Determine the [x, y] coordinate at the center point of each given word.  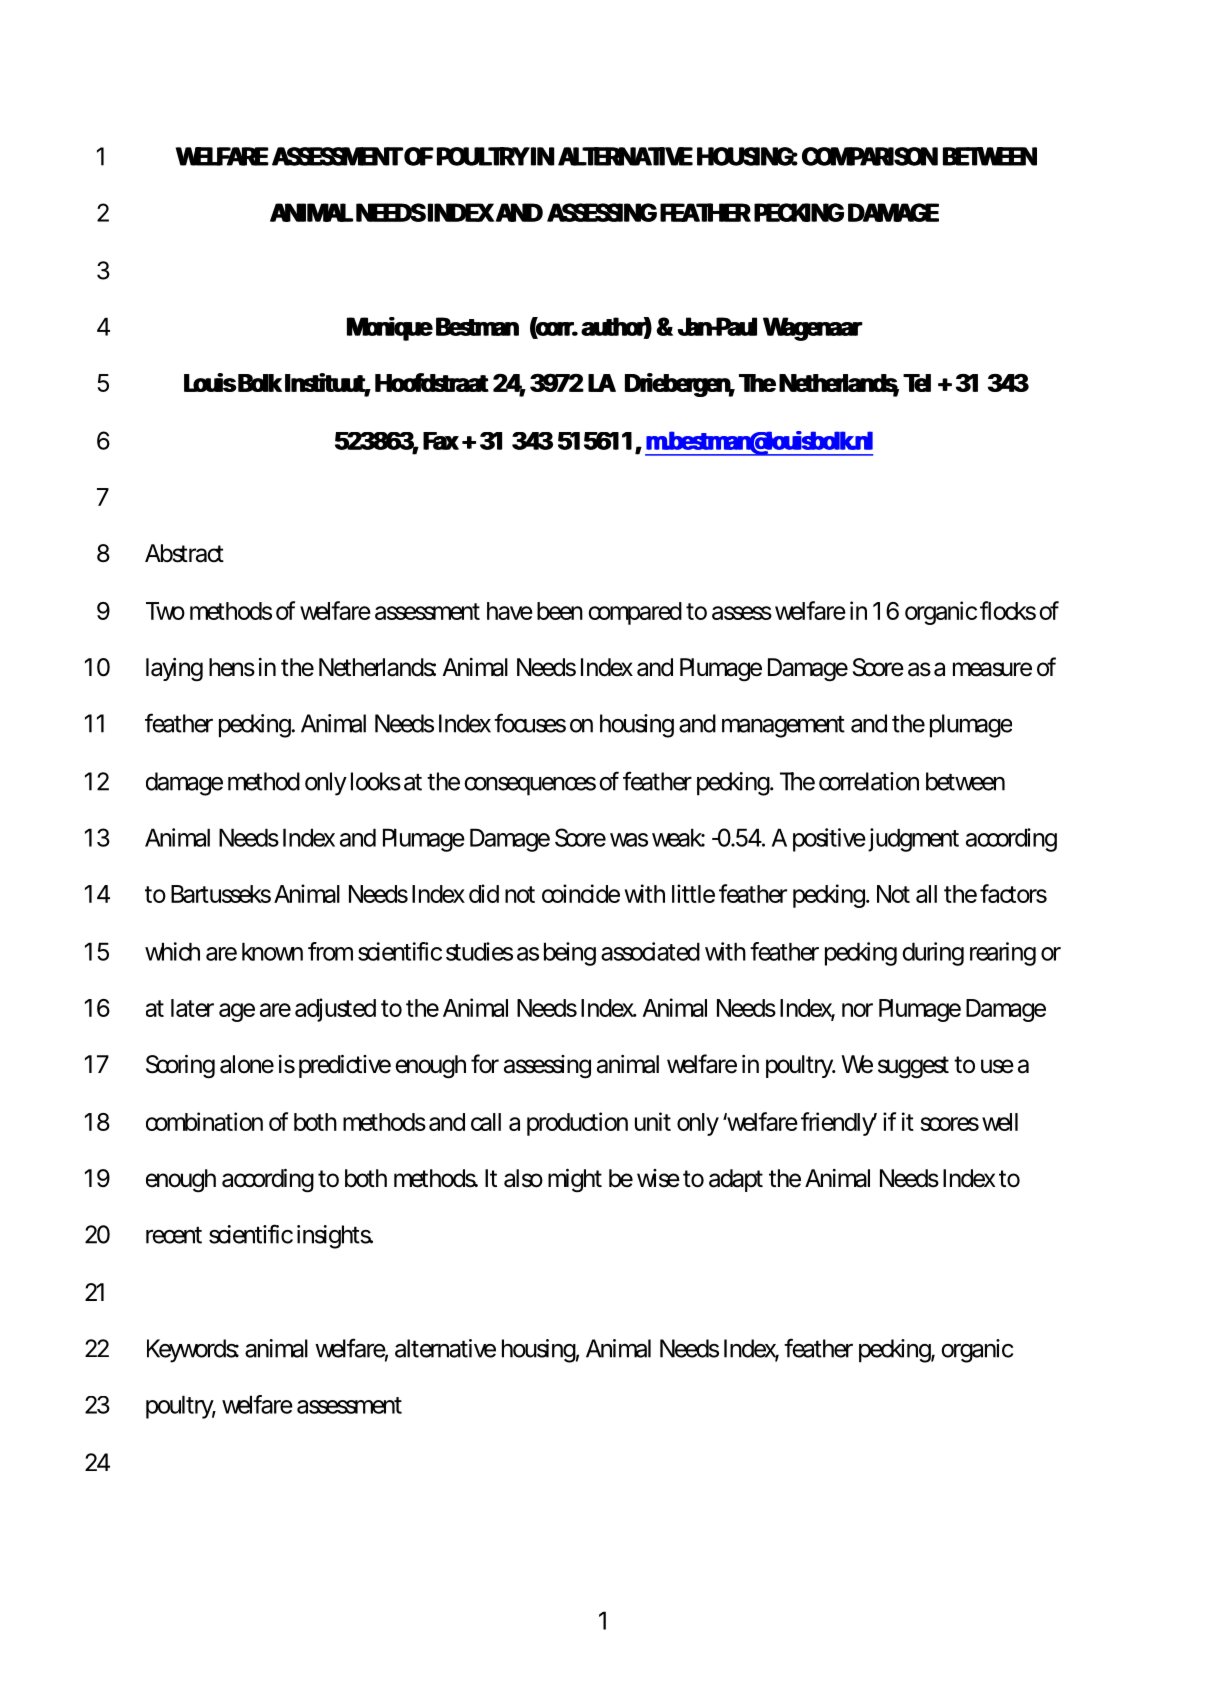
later [192, 1008]
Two [165, 611]
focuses [530, 723]
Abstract [184, 553]
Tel [917, 383]
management [783, 727]
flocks [1008, 610]
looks [376, 781]
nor [857, 1010]
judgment [912, 840]
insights [334, 1237]
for [485, 1064]
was [629, 840]
